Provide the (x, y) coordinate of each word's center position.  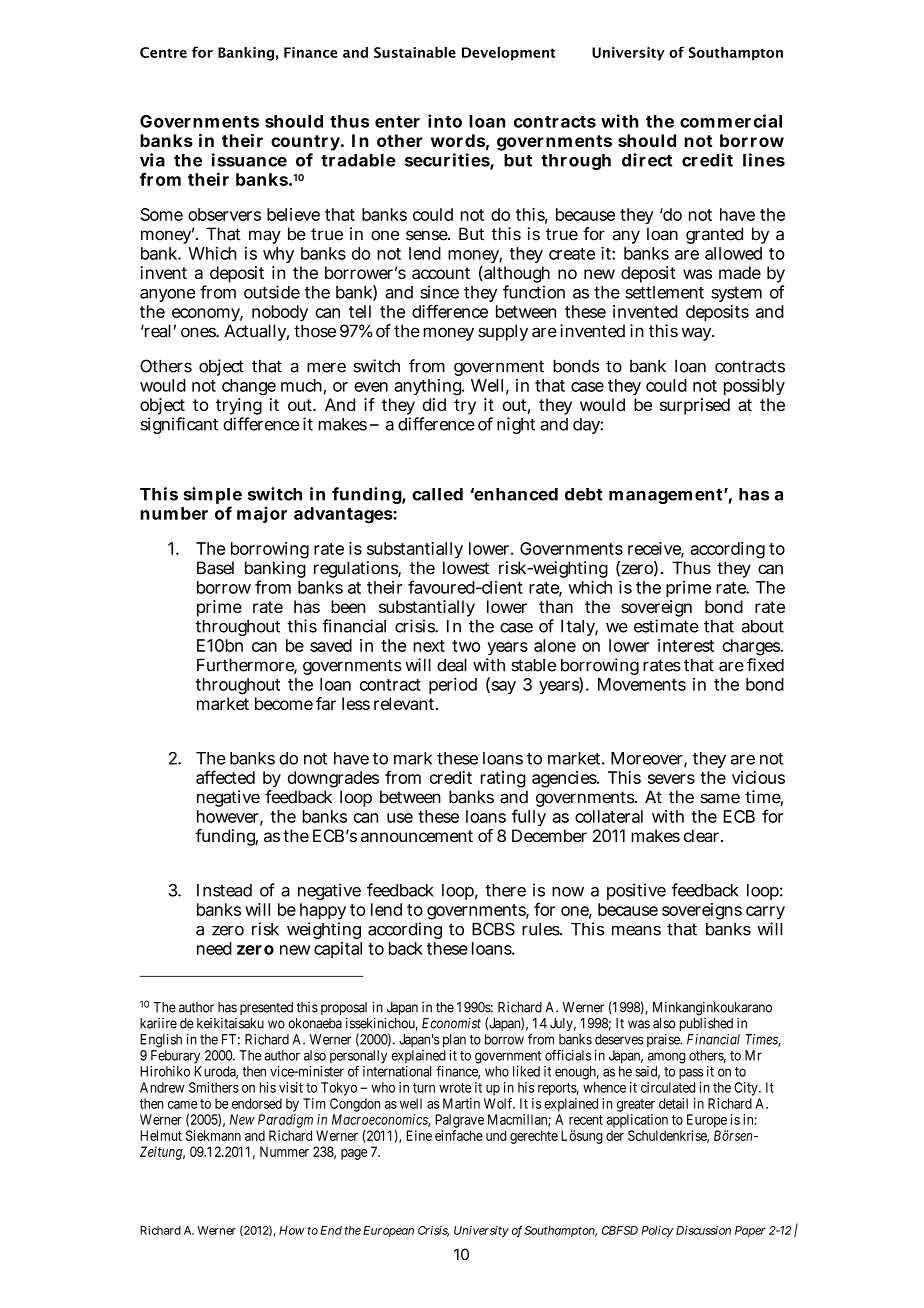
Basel (215, 568)
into (445, 121)
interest (686, 645)
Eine (419, 1135)
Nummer (284, 1151)
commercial (731, 121)
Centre (163, 52)
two (466, 646)
